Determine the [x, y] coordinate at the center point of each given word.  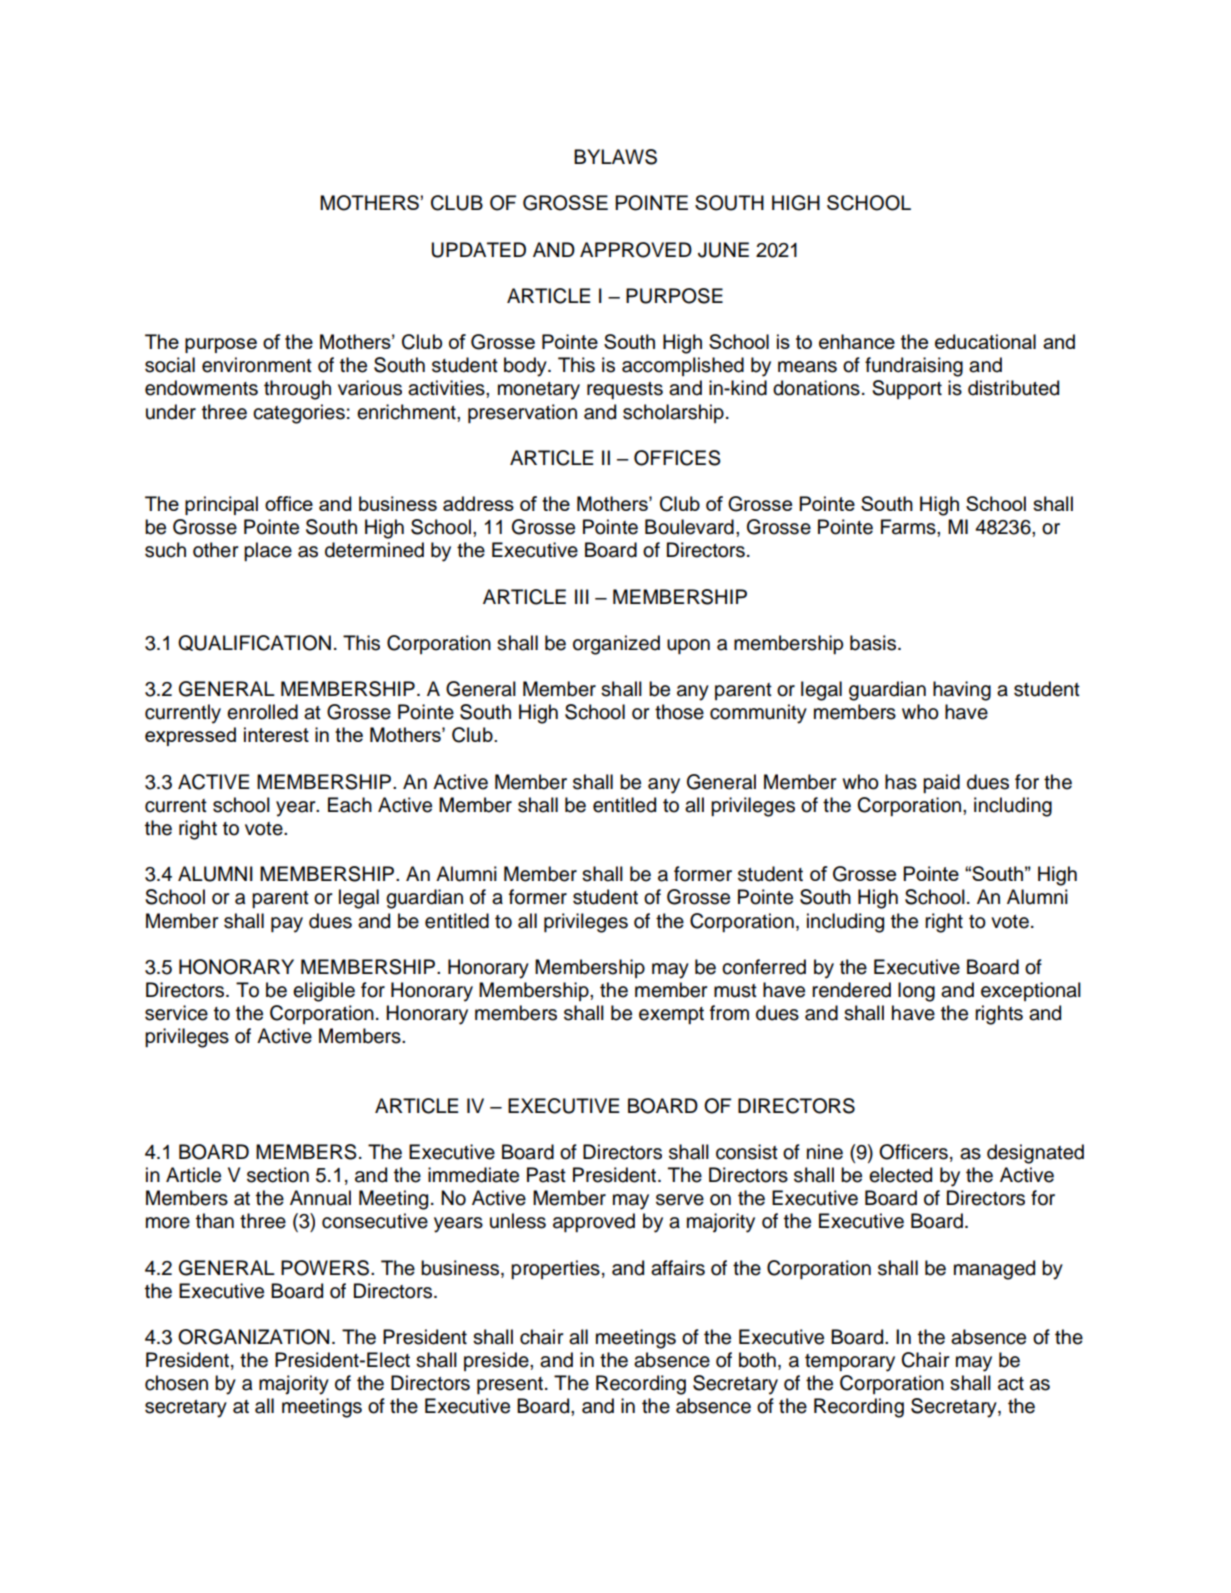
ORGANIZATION [253, 1337]
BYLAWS [615, 157]
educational [985, 341]
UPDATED [479, 250]
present [511, 1385]
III [582, 596]
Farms [909, 527]
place [268, 551]
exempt [671, 1015]
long [916, 992]
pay [287, 925]
